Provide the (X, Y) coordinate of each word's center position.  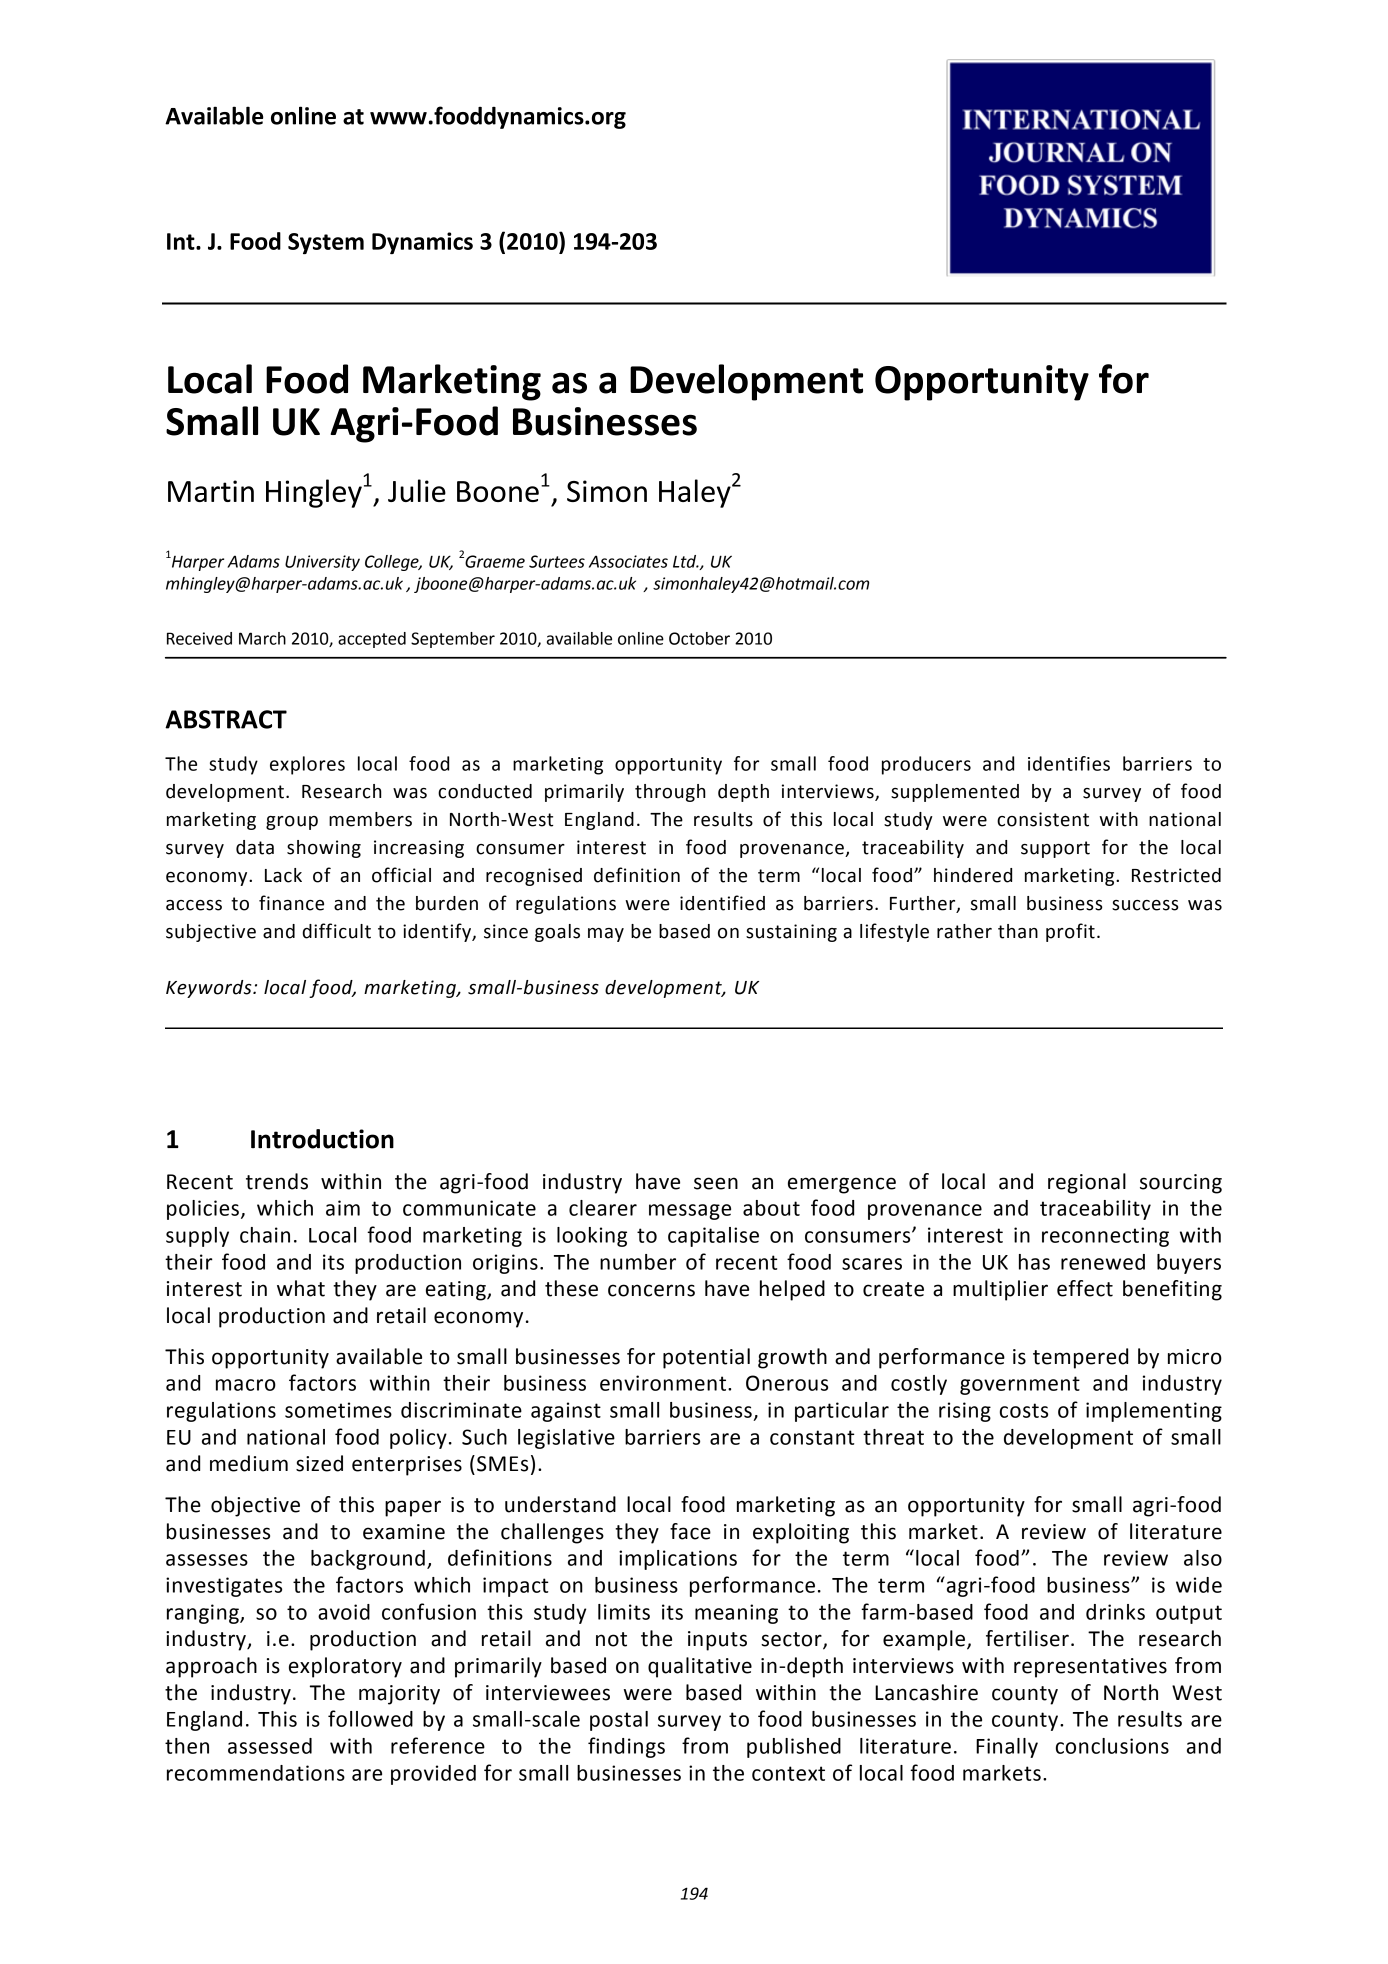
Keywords (210, 989)
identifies (1069, 763)
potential (706, 1358)
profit (1070, 932)
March (262, 638)
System (326, 243)
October (699, 638)
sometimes (338, 1410)
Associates (628, 561)
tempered (1080, 1358)
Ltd (686, 561)
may (606, 935)
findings (626, 1747)
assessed (270, 1746)
